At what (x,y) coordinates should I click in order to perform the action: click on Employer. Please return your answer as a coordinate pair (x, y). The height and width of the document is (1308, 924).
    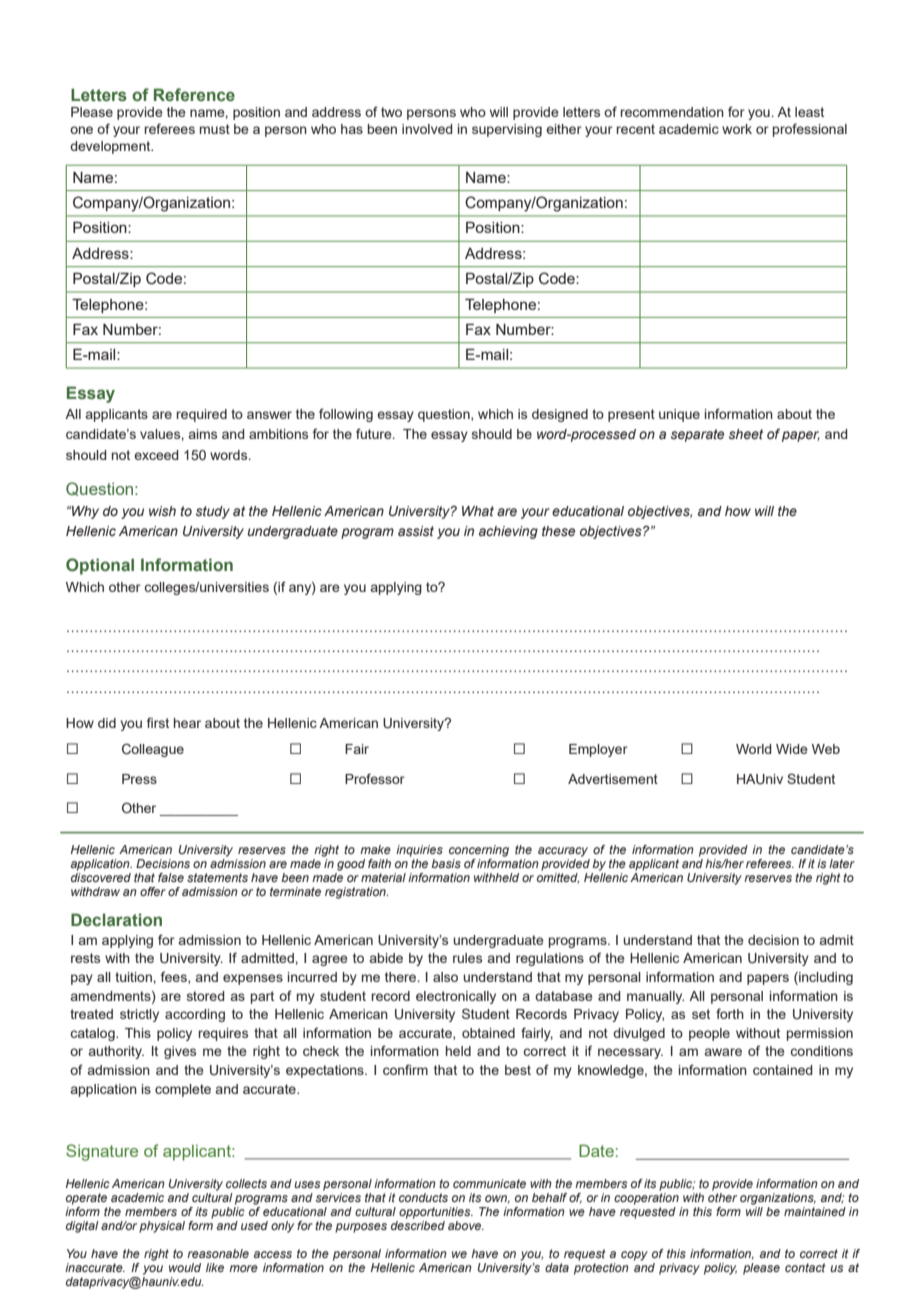
    Looking at the image, I should click on (598, 750).
